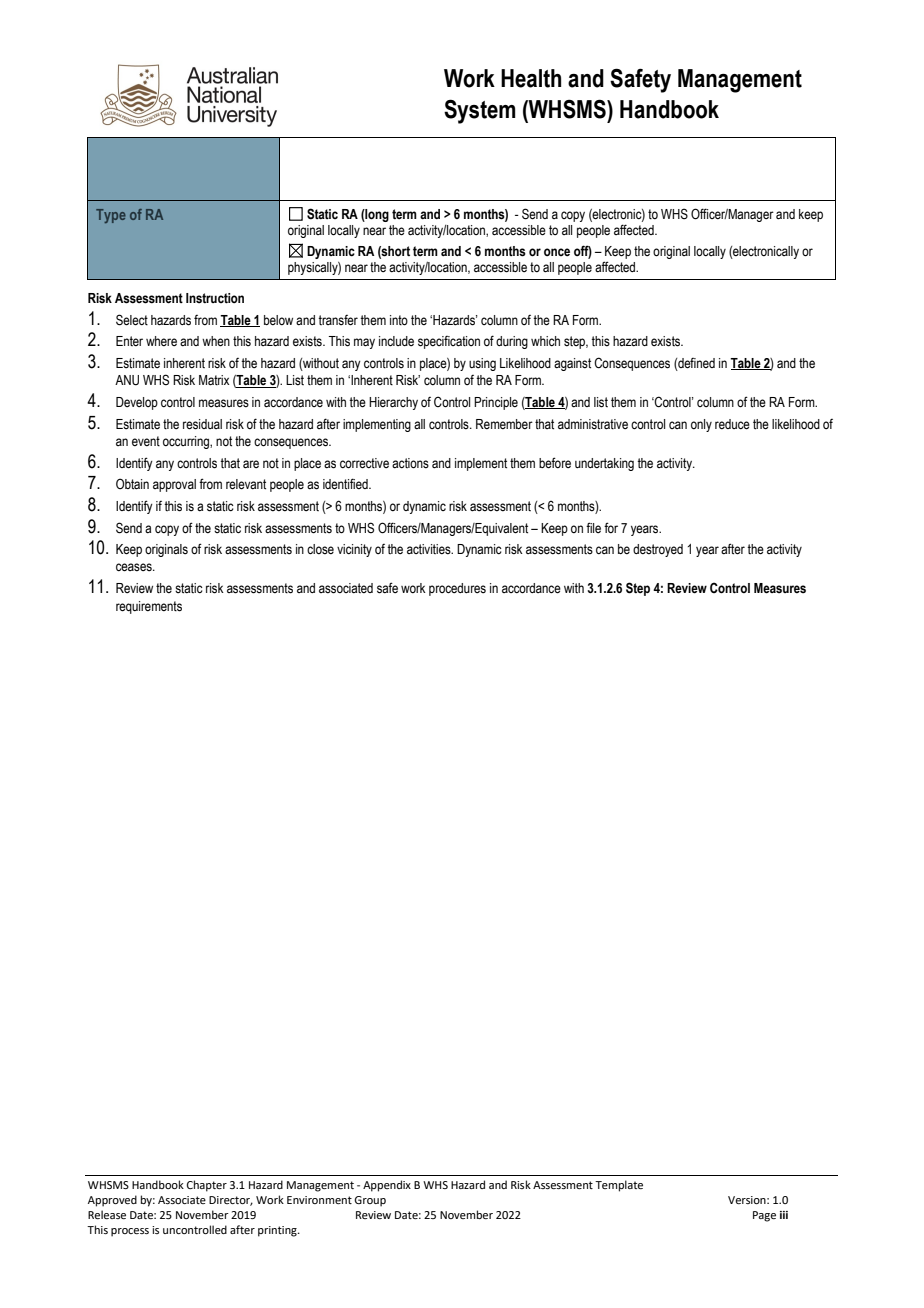 This image has height=1308, width=924. Describe the element at coordinates (207, 1186) in the image. I see `Chapter` at that location.
